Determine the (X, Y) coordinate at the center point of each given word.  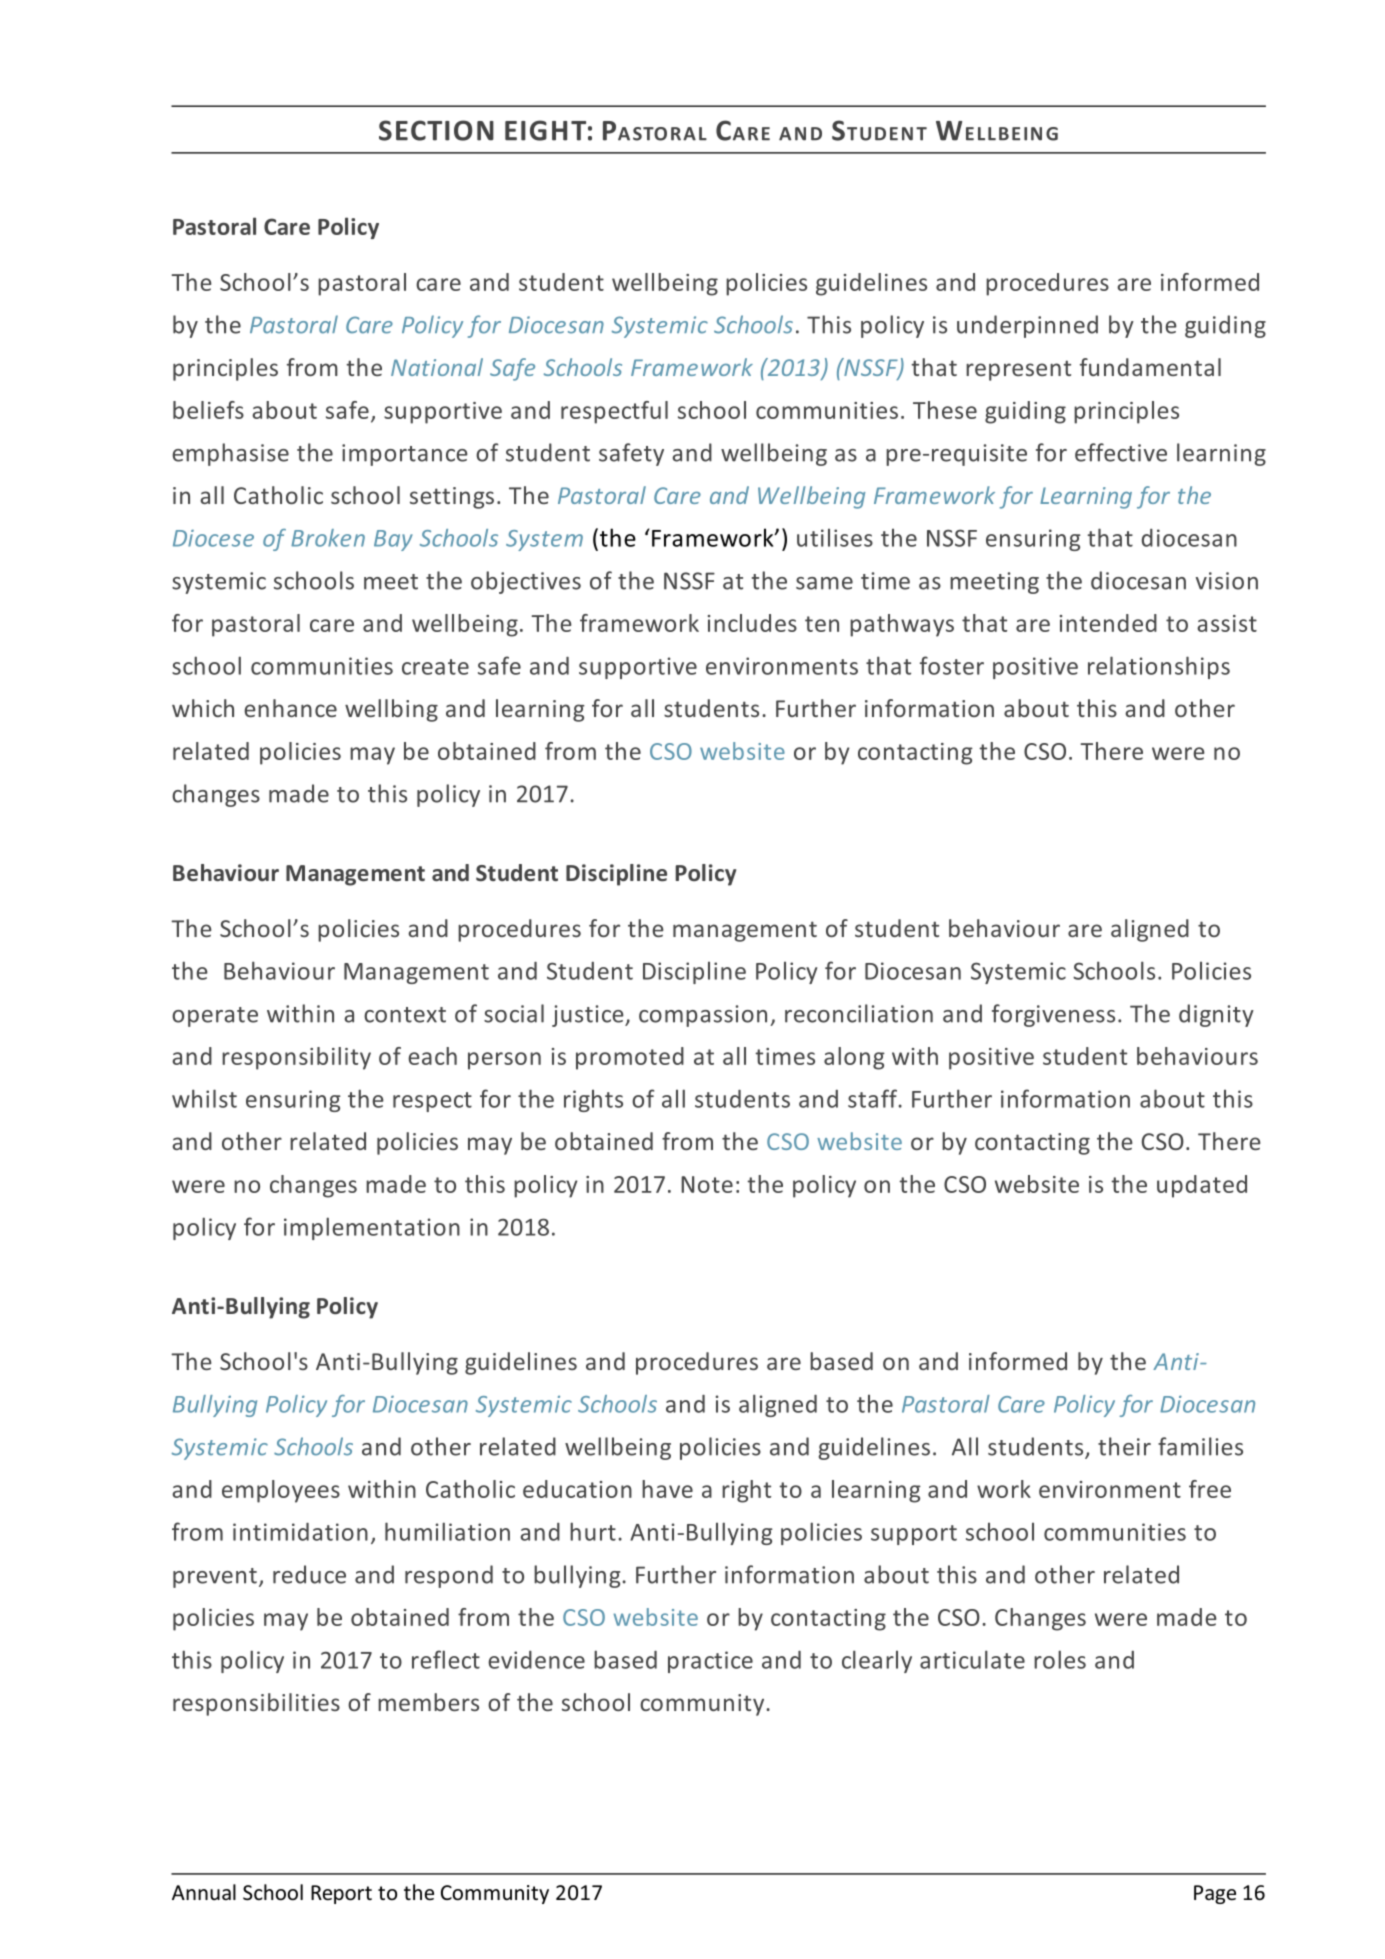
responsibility (296, 1058)
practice (710, 1662)
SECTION (436, 130)
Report (341, 1894)
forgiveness (1053, 1015)
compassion (703, 1016)
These (945, 410)
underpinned (1027, 326)
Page (1215, 1894)
